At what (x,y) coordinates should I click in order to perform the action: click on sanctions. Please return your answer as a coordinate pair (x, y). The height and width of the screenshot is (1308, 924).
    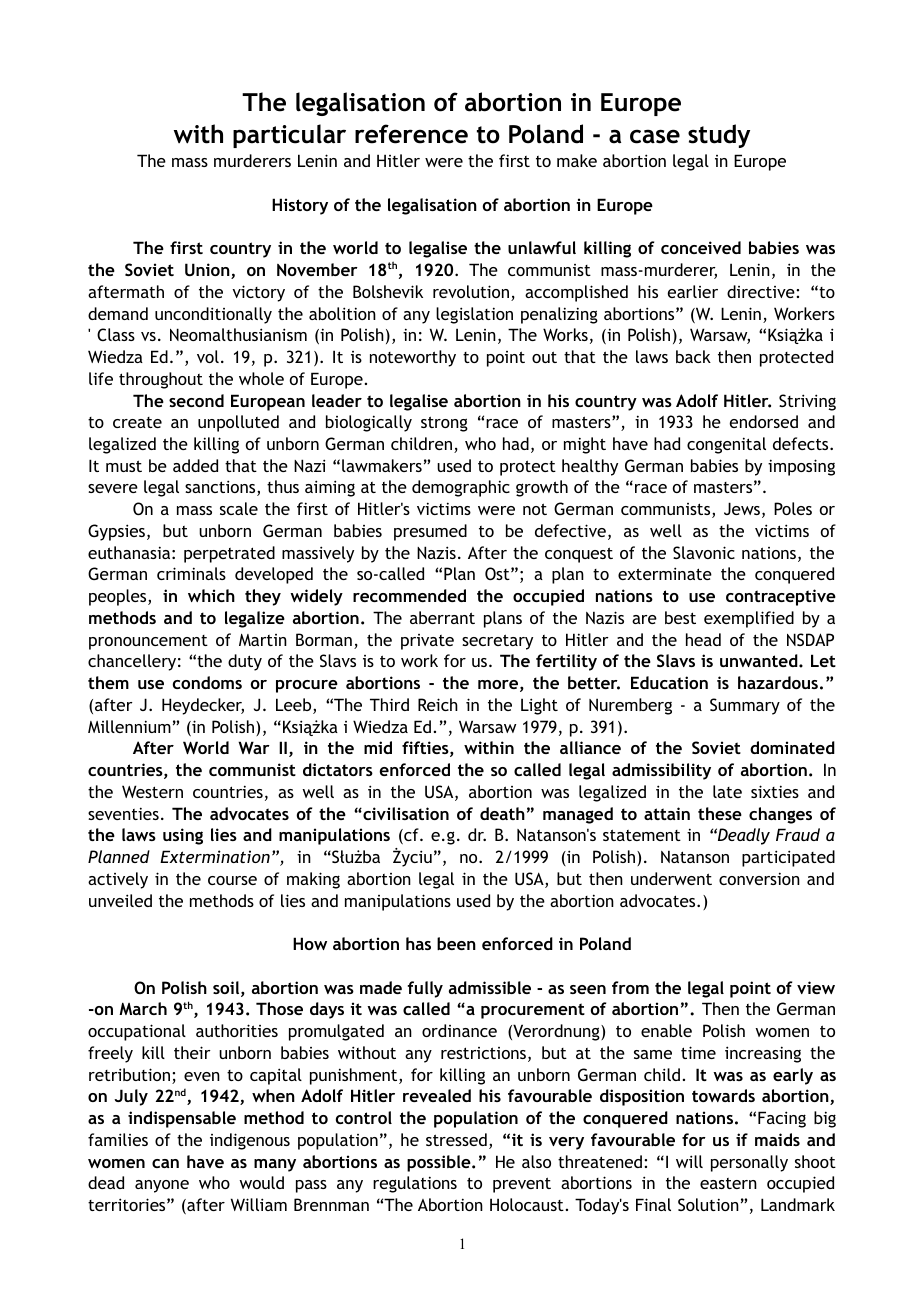
    Looking at the image, I should click on (221, 488).
